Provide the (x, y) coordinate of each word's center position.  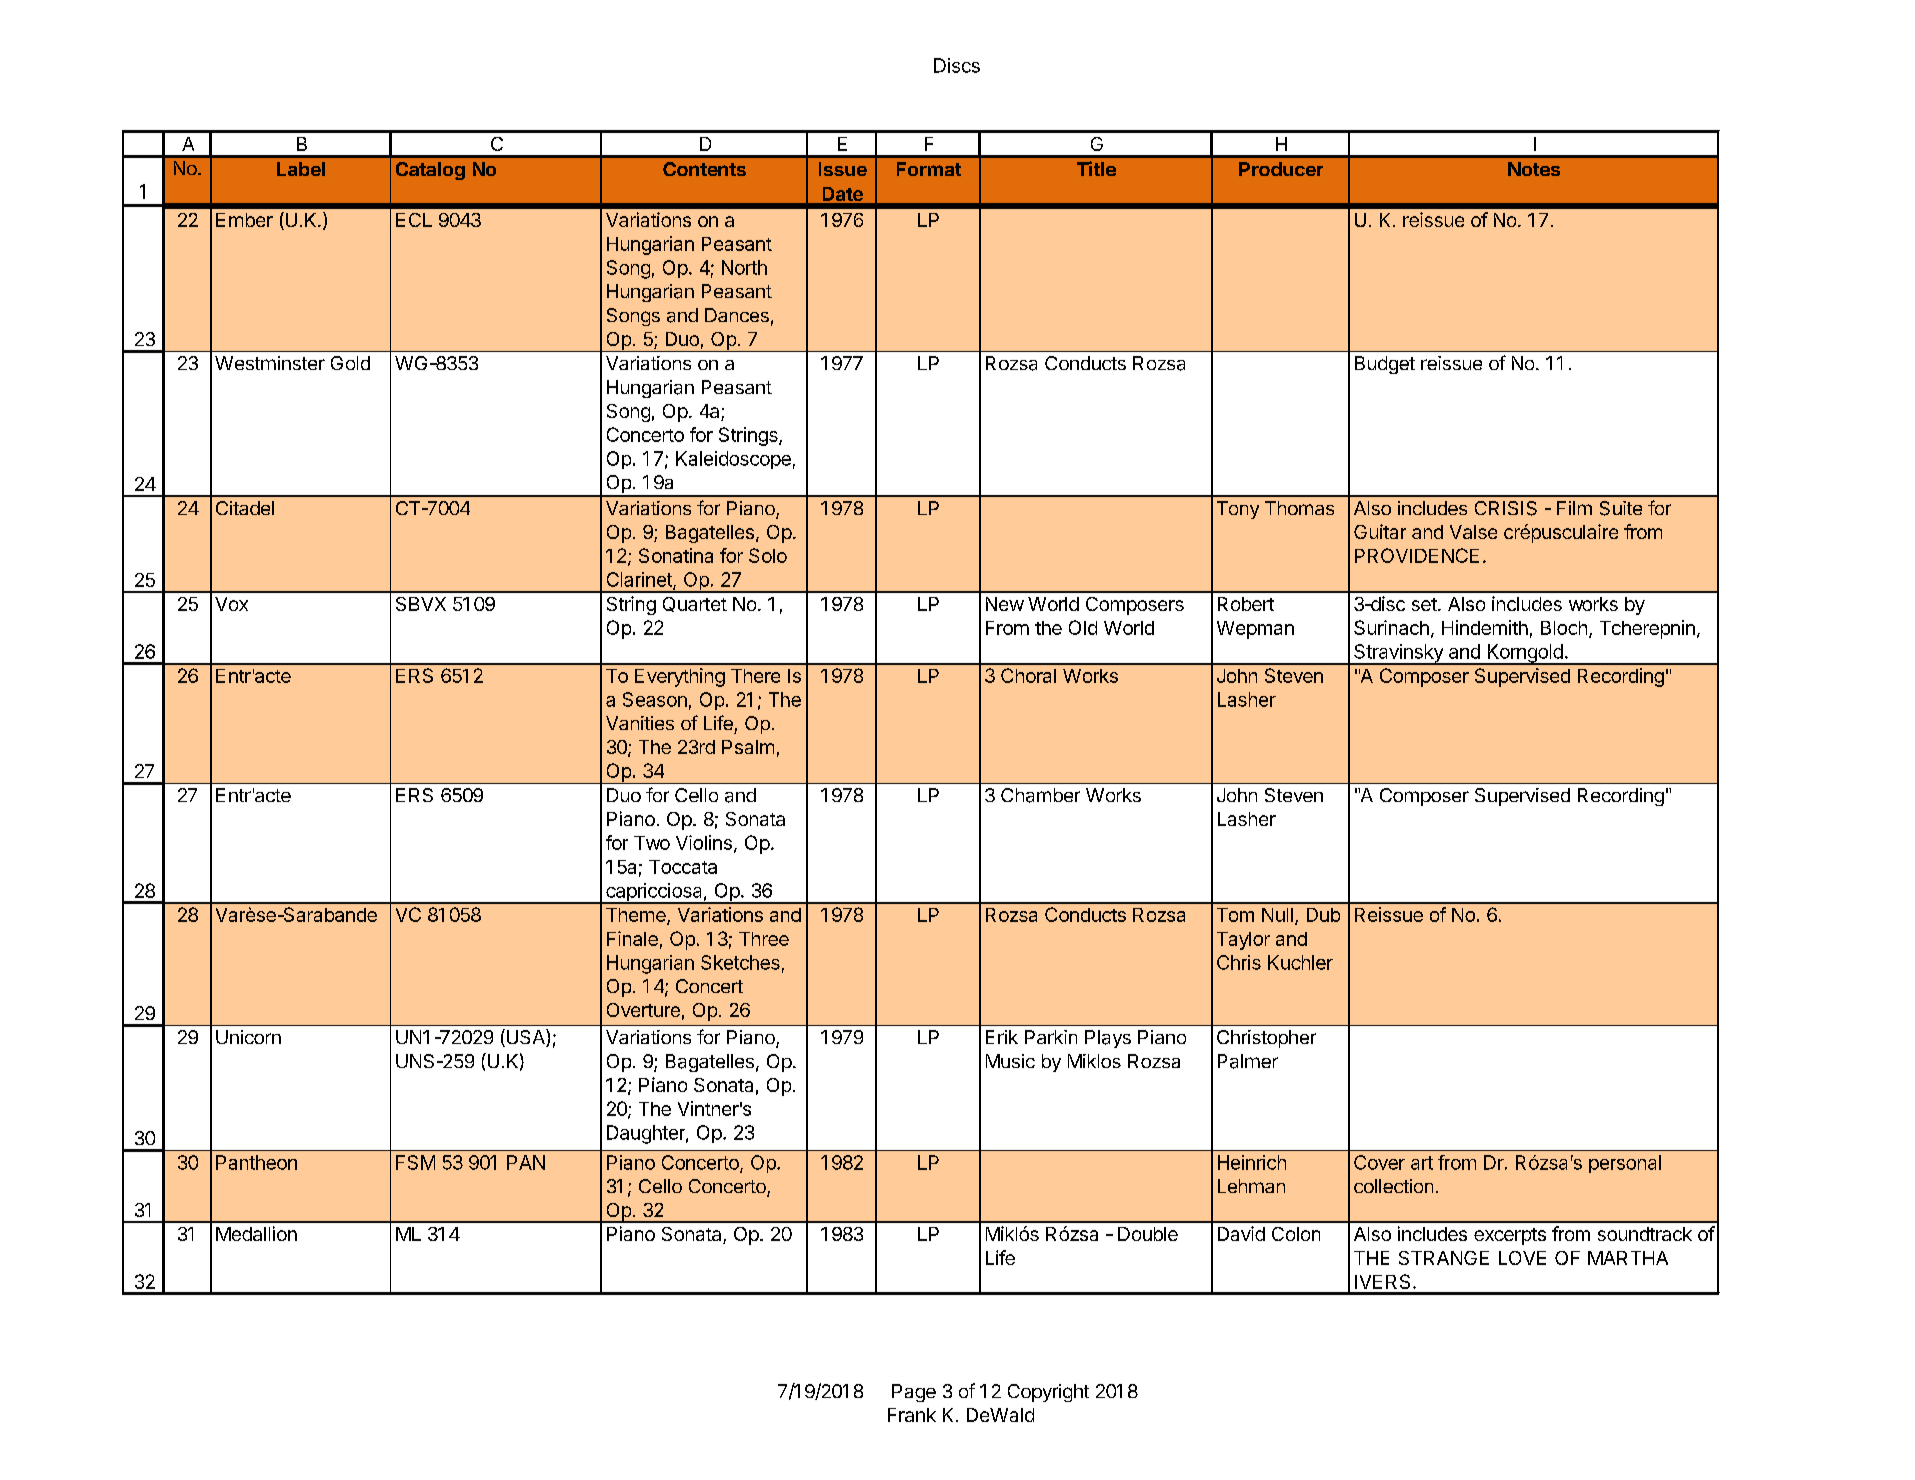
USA (525, 1038)
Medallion (256, 1233)
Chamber (1040, 795)
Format (929, 169)
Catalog (430, 171)
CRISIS (1506, 508)
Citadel (245, 508)
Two (652, 843)
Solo (768, 555)
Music (1010, 1061)
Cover (1379, 1162)
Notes (1534, 169)
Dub (1323, 915)
